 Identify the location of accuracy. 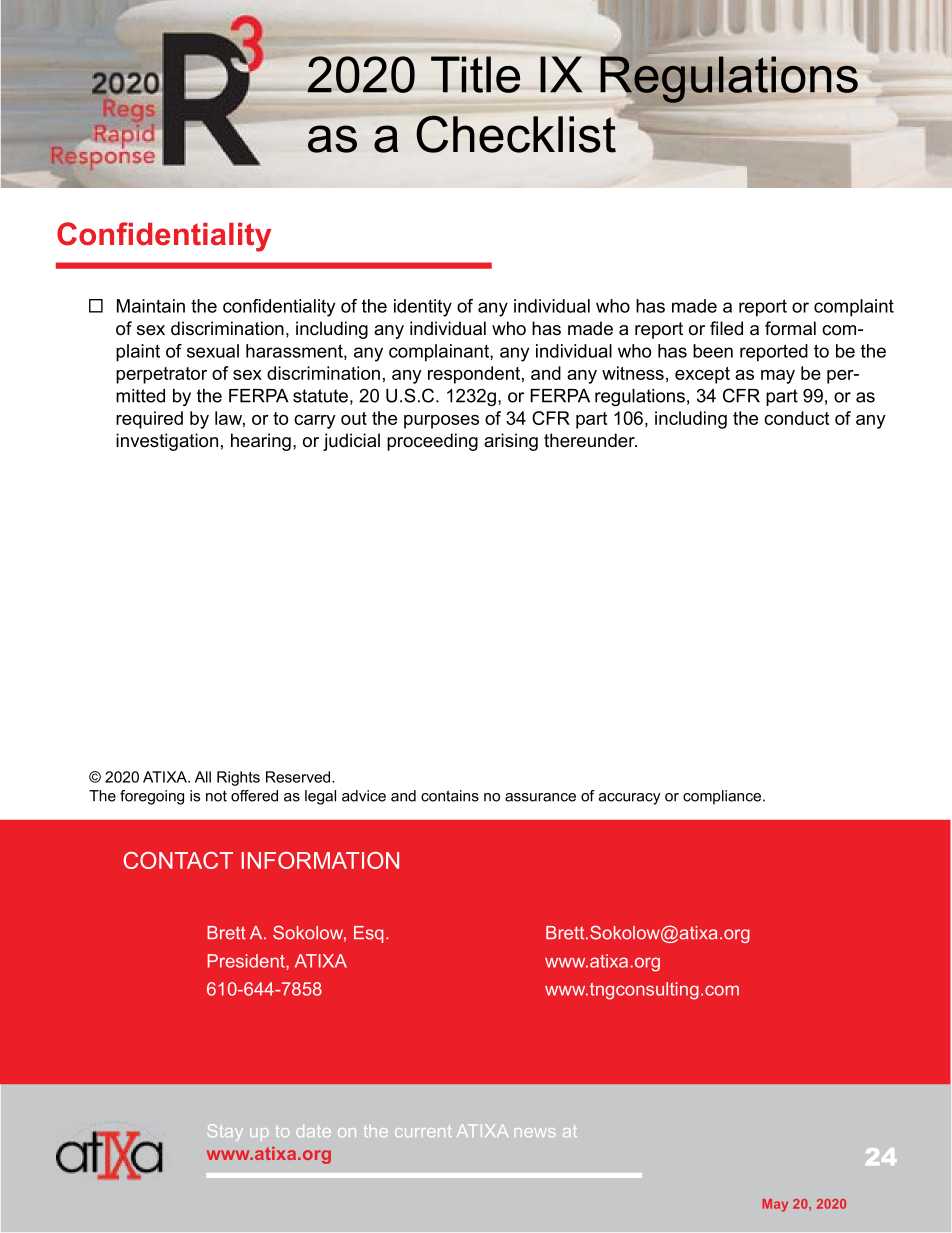
(630, 799).
